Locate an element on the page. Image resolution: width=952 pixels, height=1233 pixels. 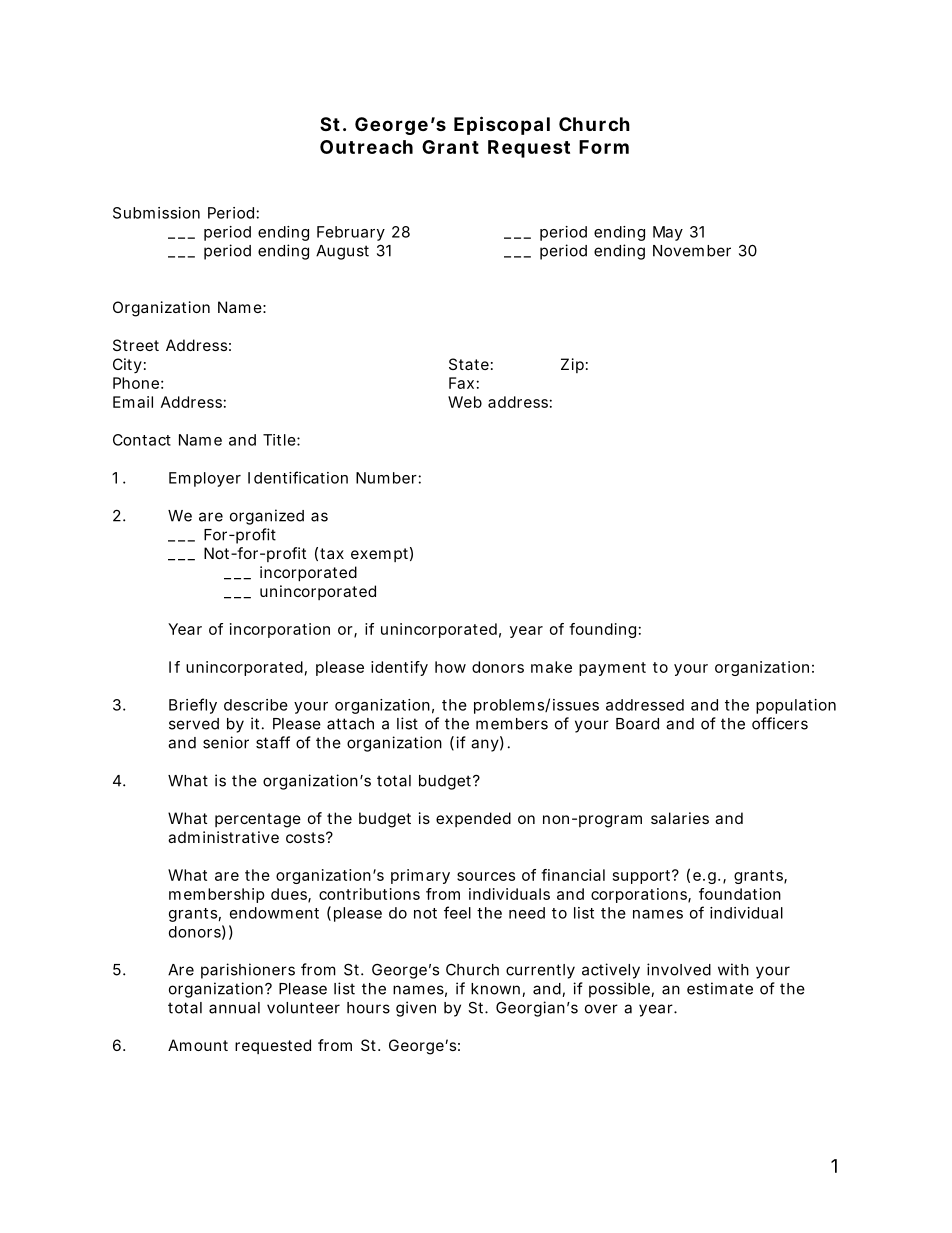
November is located at coordinates (692, 251).
